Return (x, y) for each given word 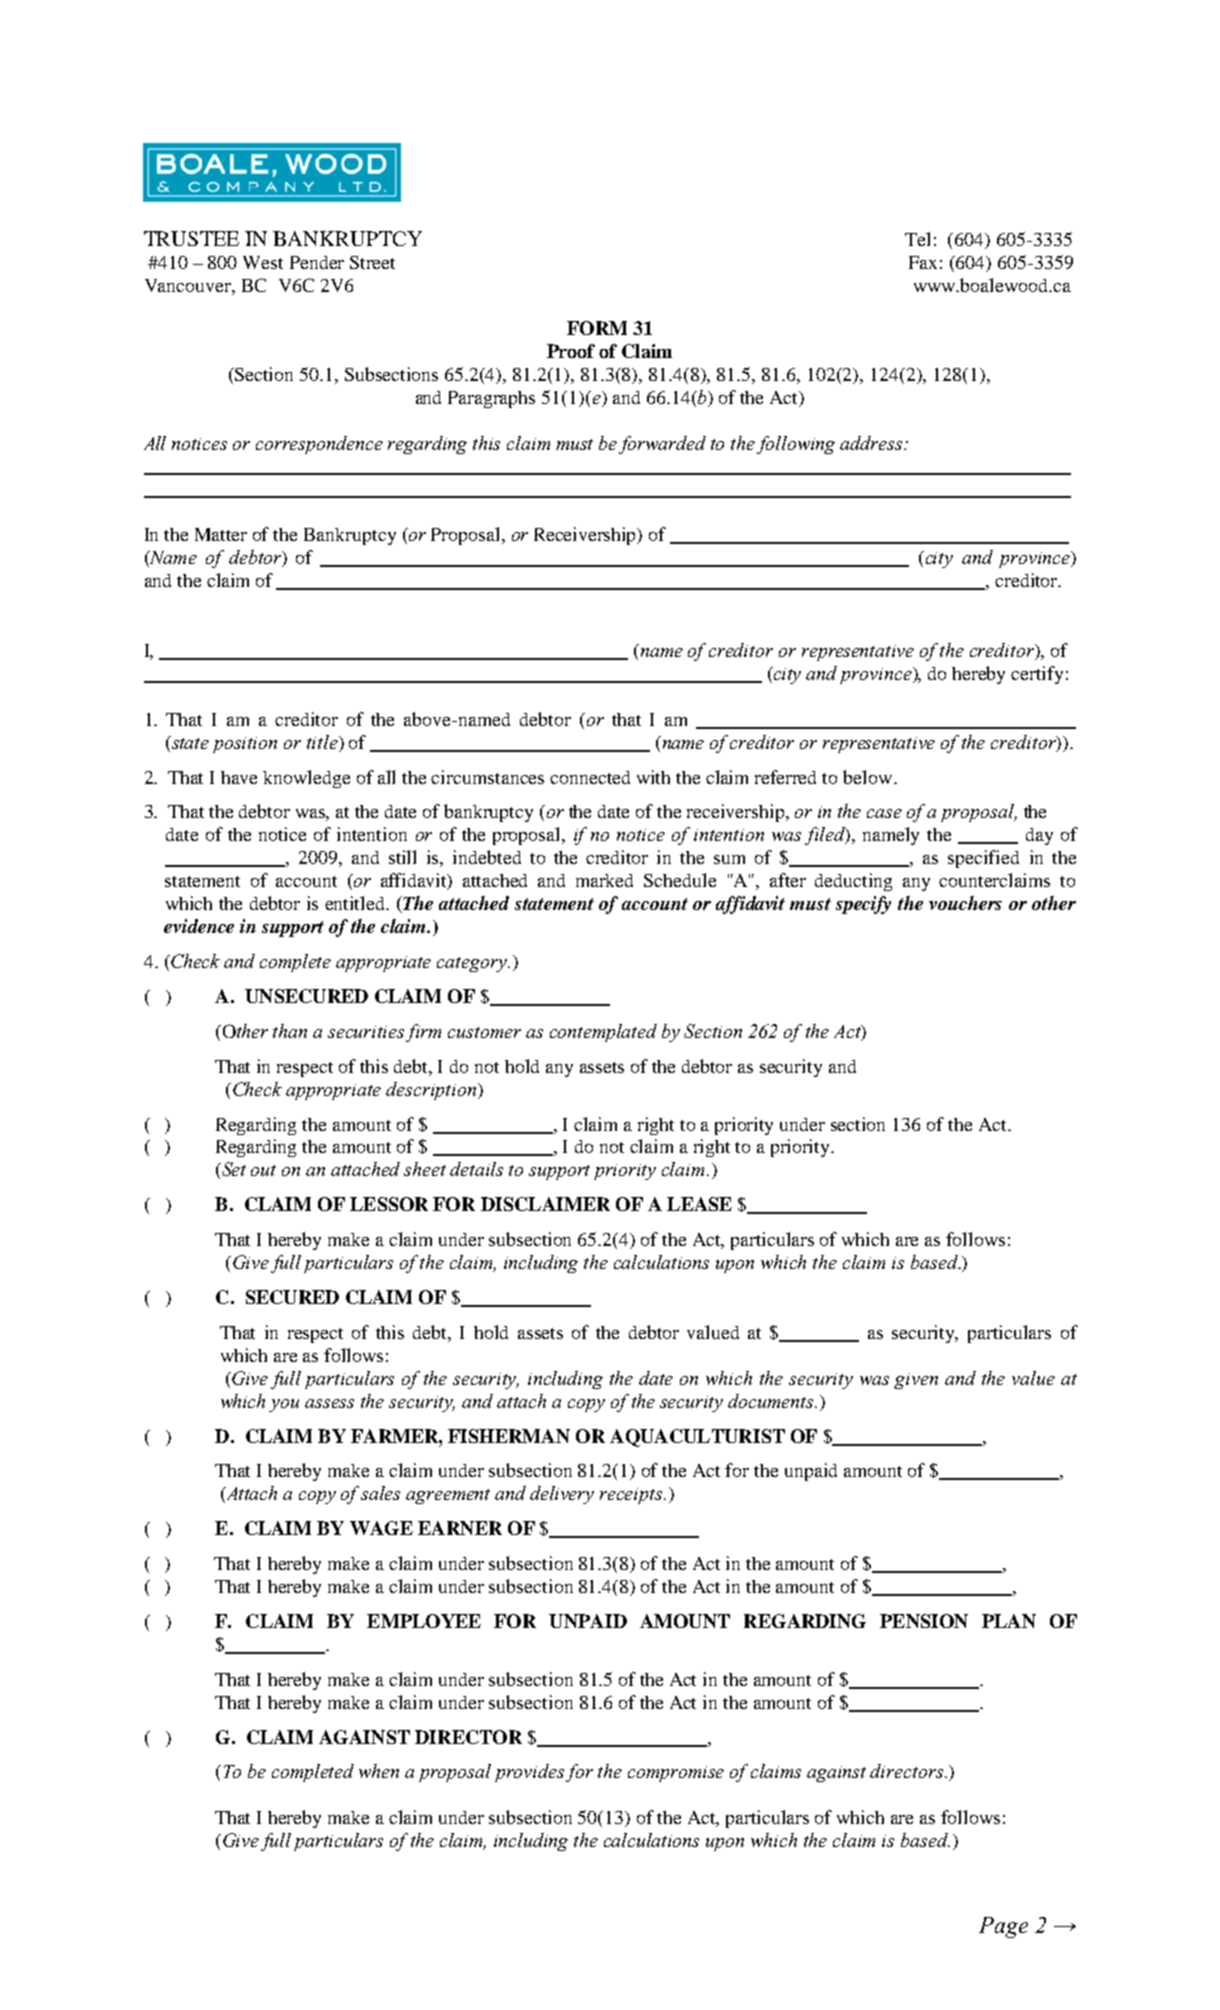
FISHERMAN (509, 1436)
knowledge (306, 779)
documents (772, 1401)
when (379, 1771)
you (284, 1405)
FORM (597, 328)
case (884, 813)
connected (590, 777)
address (872, 443)
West (263, 262)
